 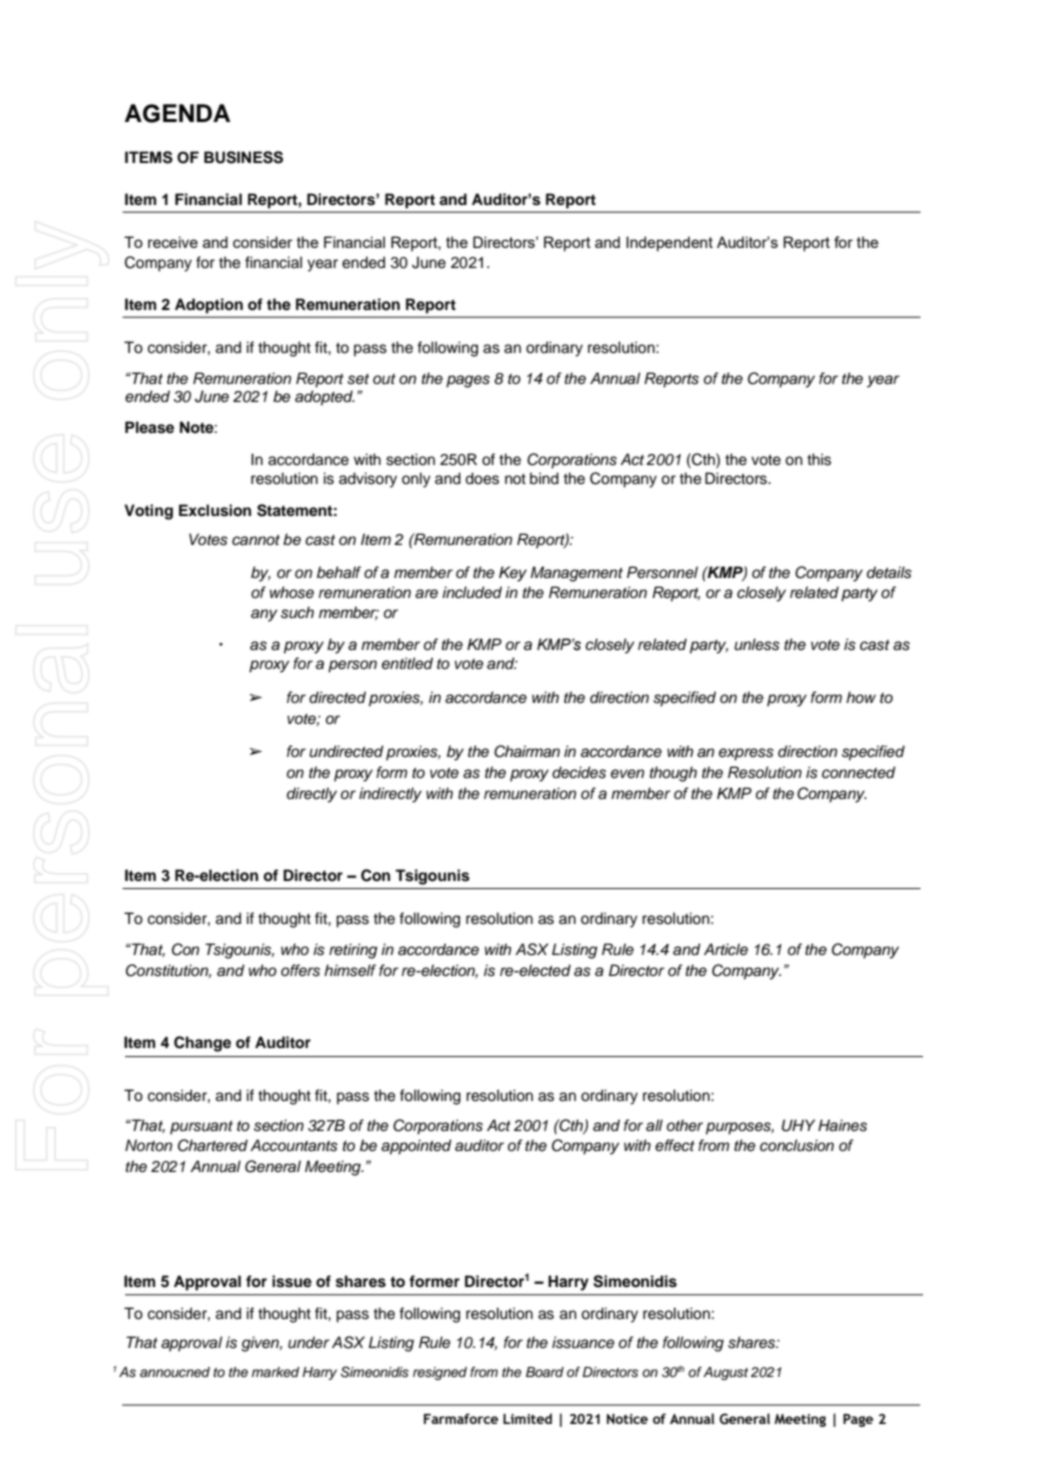 I want to click on Independent, so click(x=669, y=244).
